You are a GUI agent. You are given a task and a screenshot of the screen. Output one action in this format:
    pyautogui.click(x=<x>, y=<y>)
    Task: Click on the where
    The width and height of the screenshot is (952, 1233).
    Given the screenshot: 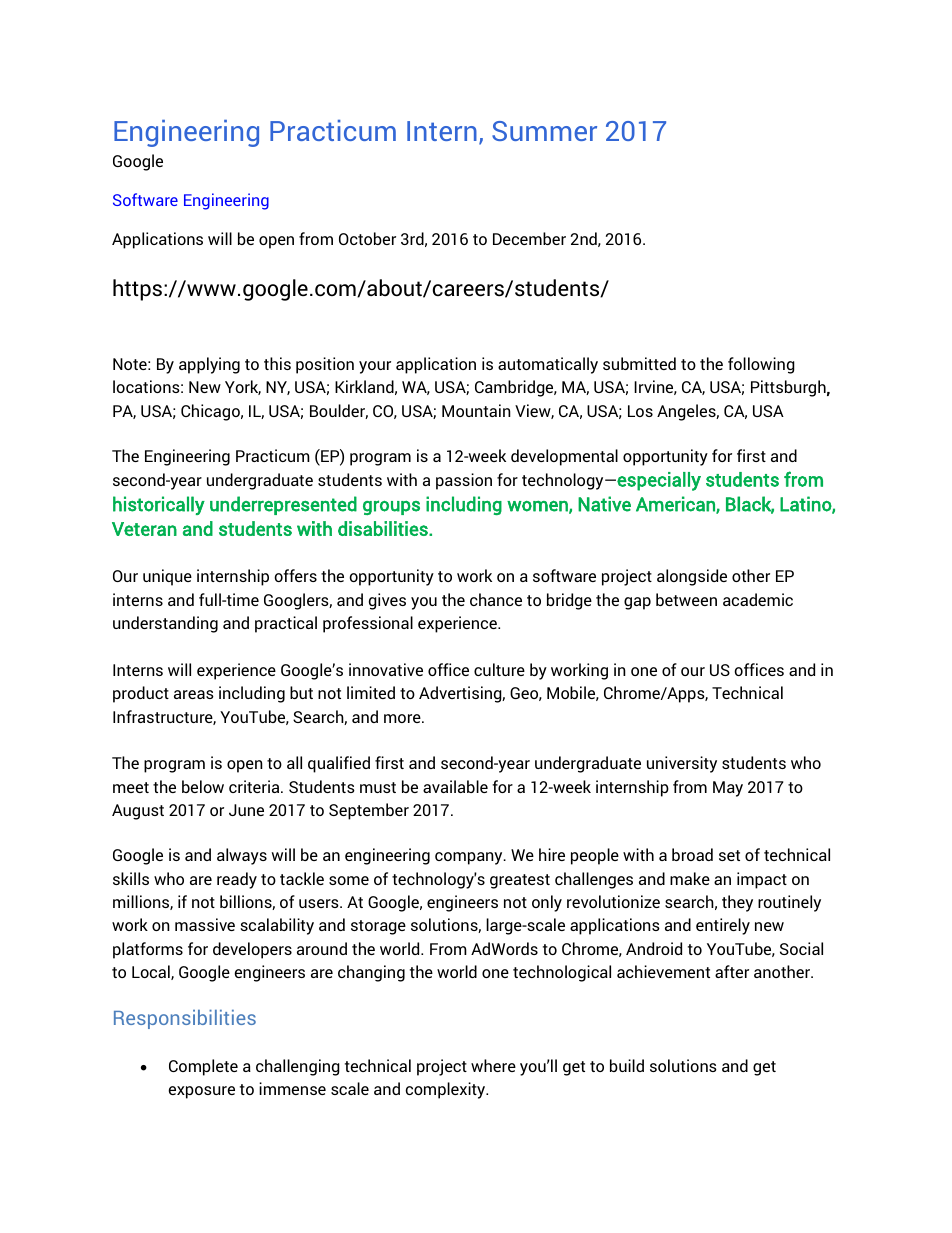 What is the action you would take?
    pyautogui.click(x=493, y=1065)
